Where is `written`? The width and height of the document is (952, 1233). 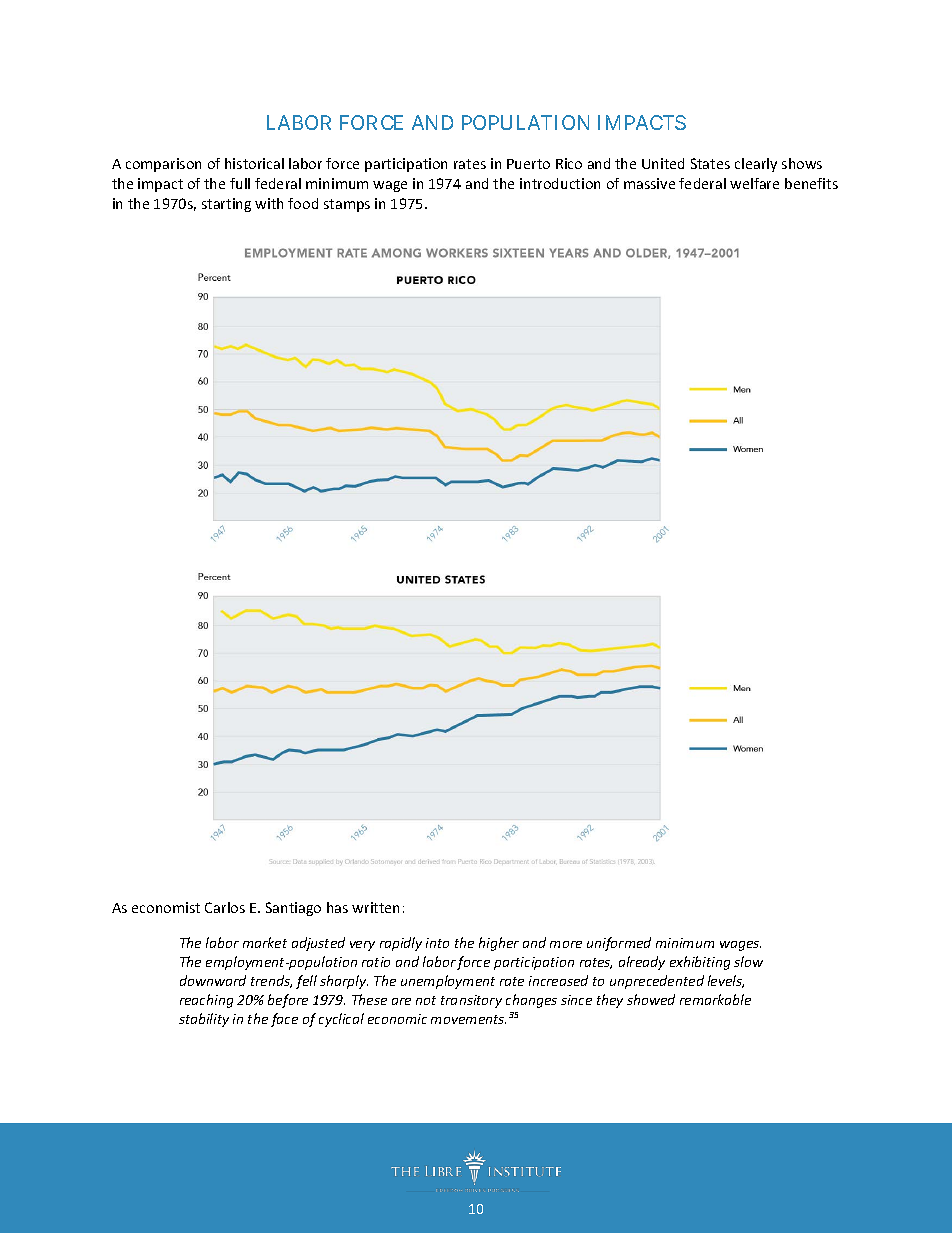
written is located at coordinates (375, 907).
